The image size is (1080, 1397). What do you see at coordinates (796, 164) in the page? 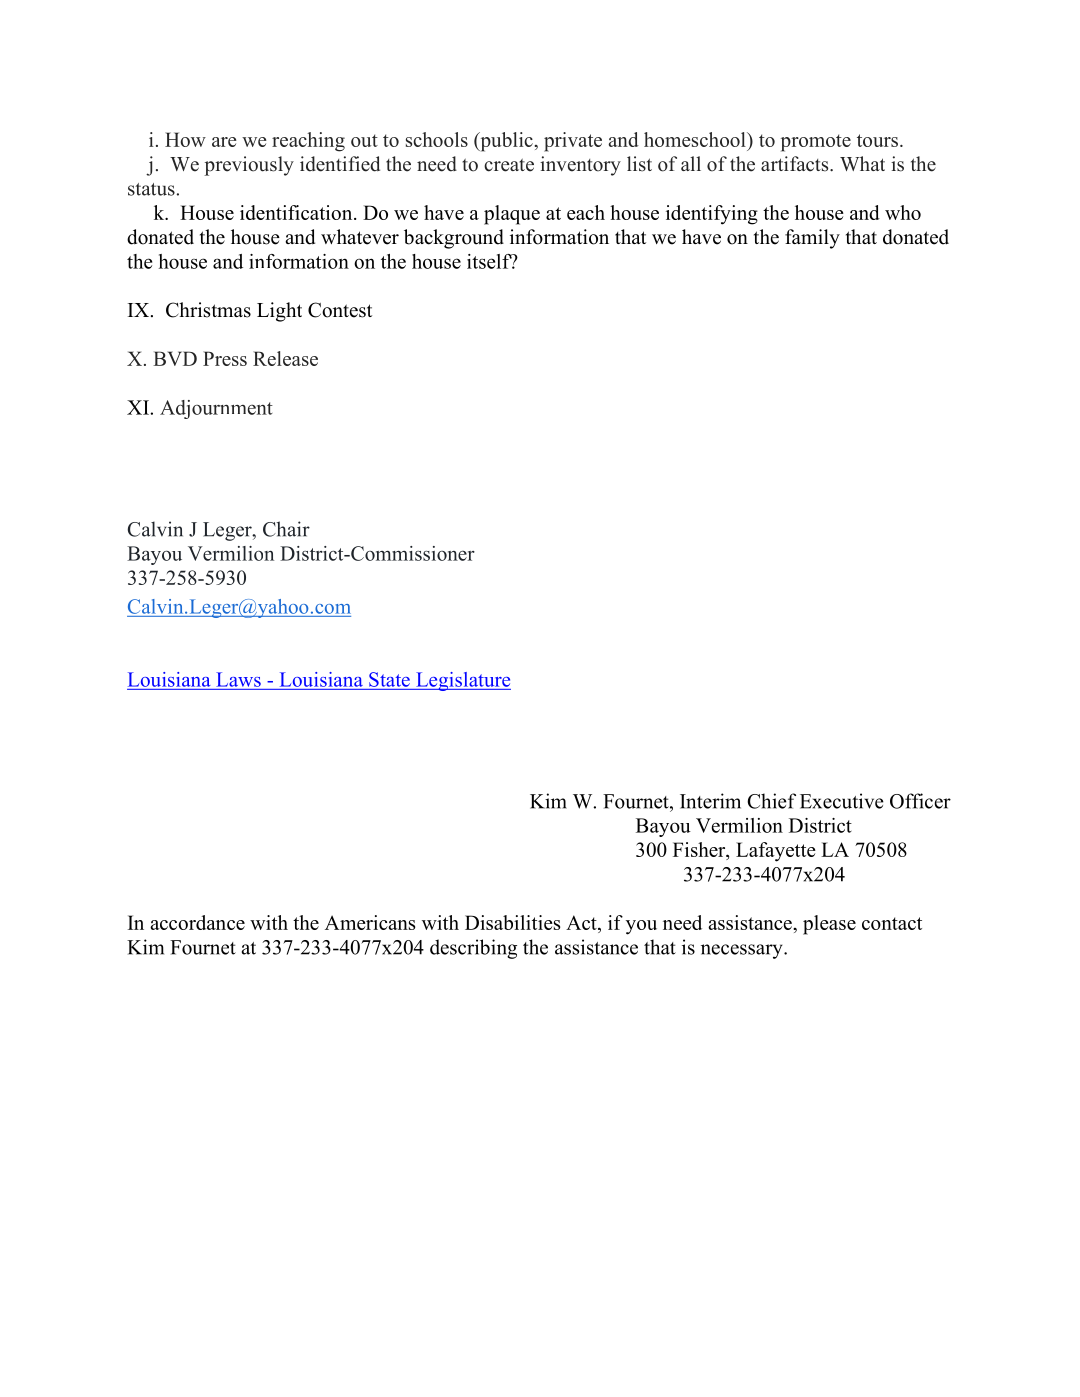
I see `artifacts` at bounding box center [796, 164].
